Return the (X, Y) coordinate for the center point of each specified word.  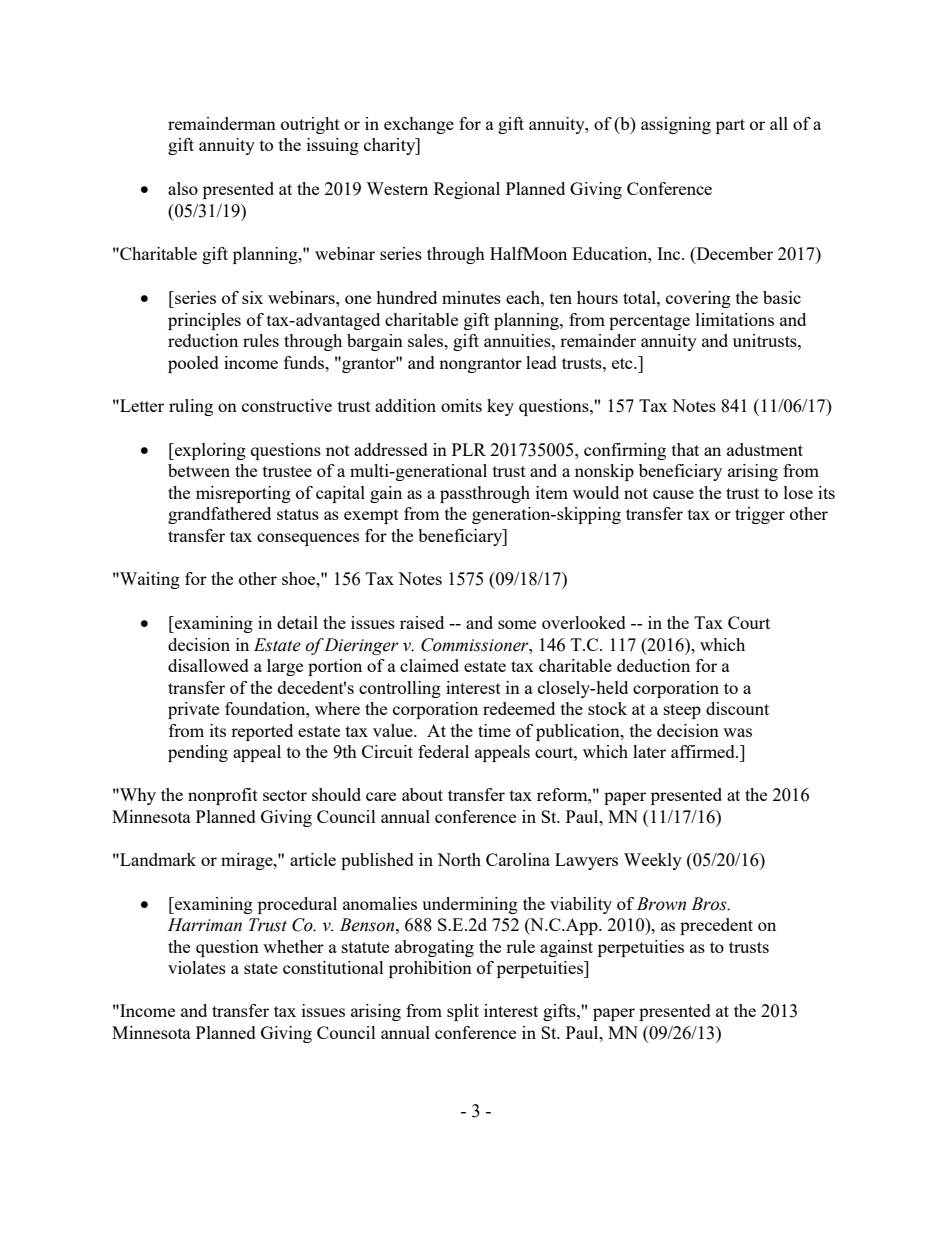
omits (461, 405)
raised (422, 622)
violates (197, 967)
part (730, 126)
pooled (193, 364)
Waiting (149, 580)
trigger (760, 515)
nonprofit (223, 796)
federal (443, 751)
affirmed (704, 751)
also (183, 188)
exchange (419, 125)
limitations (735, 319)
